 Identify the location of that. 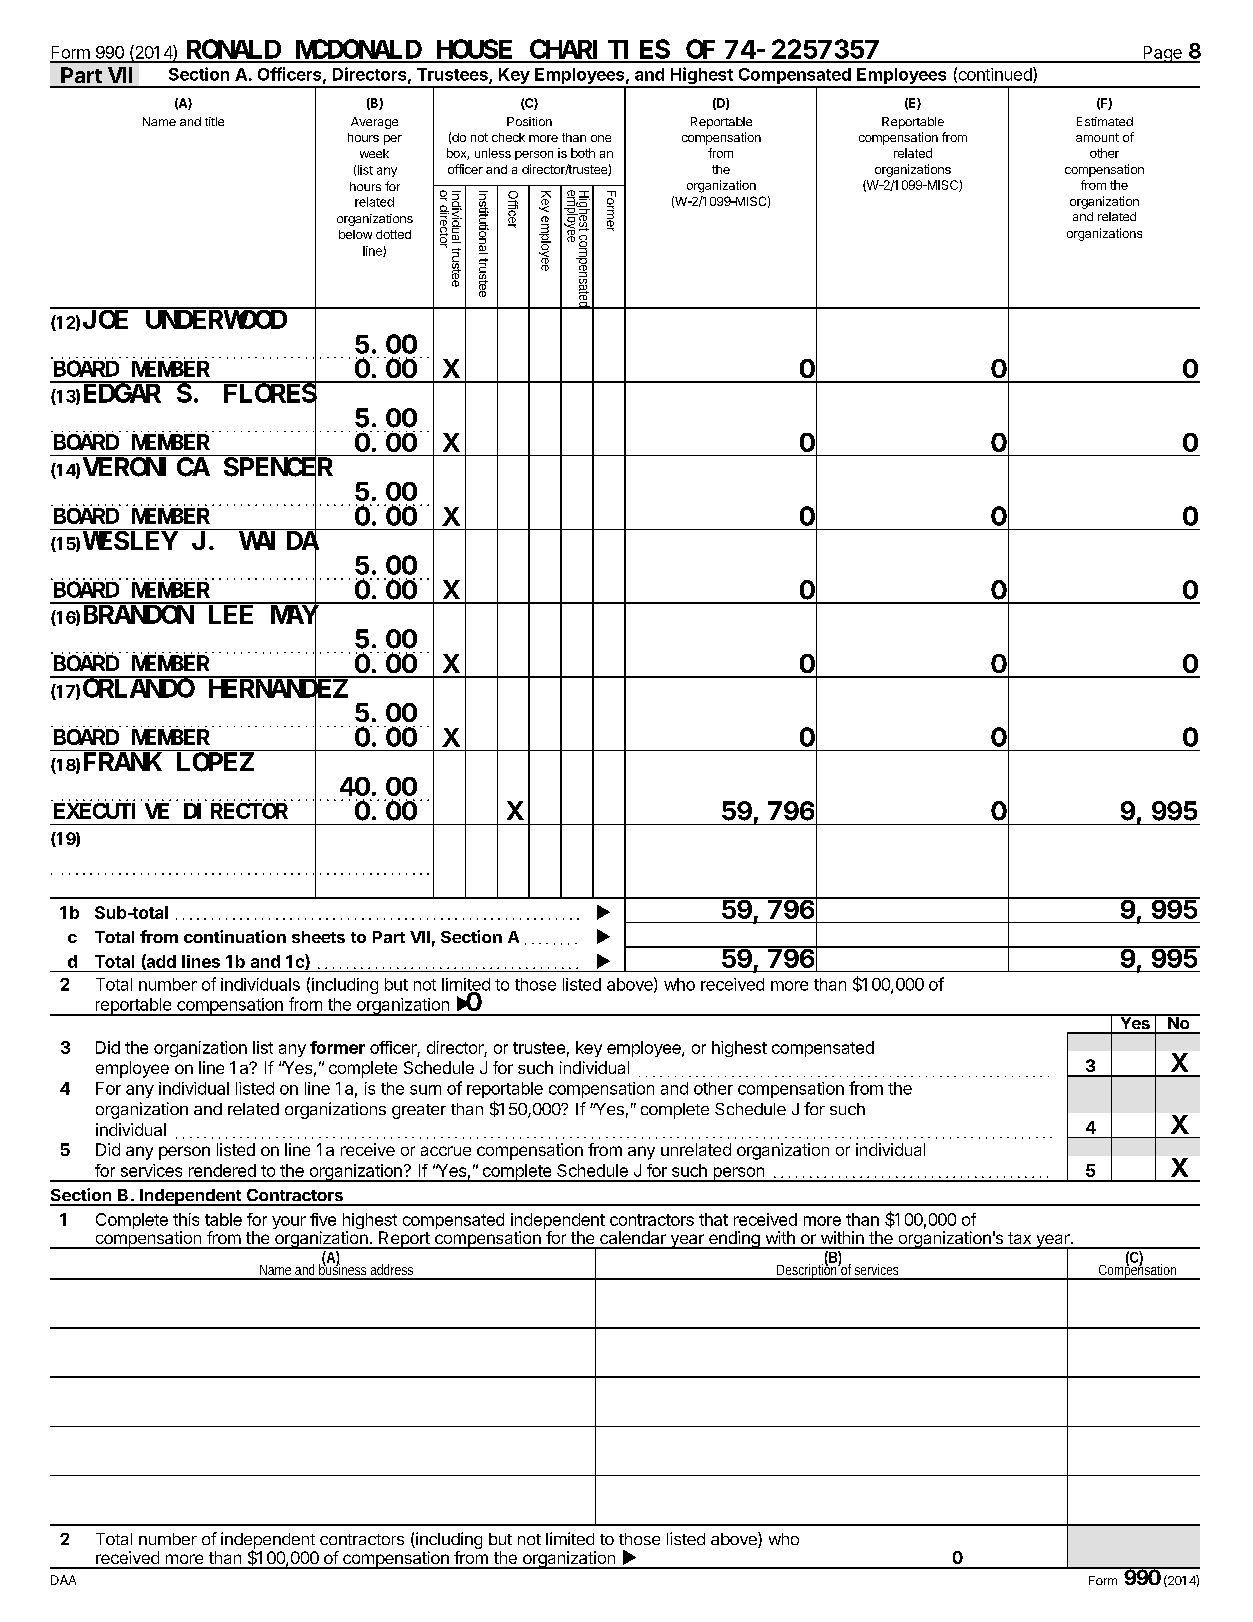
(713, 1219).
